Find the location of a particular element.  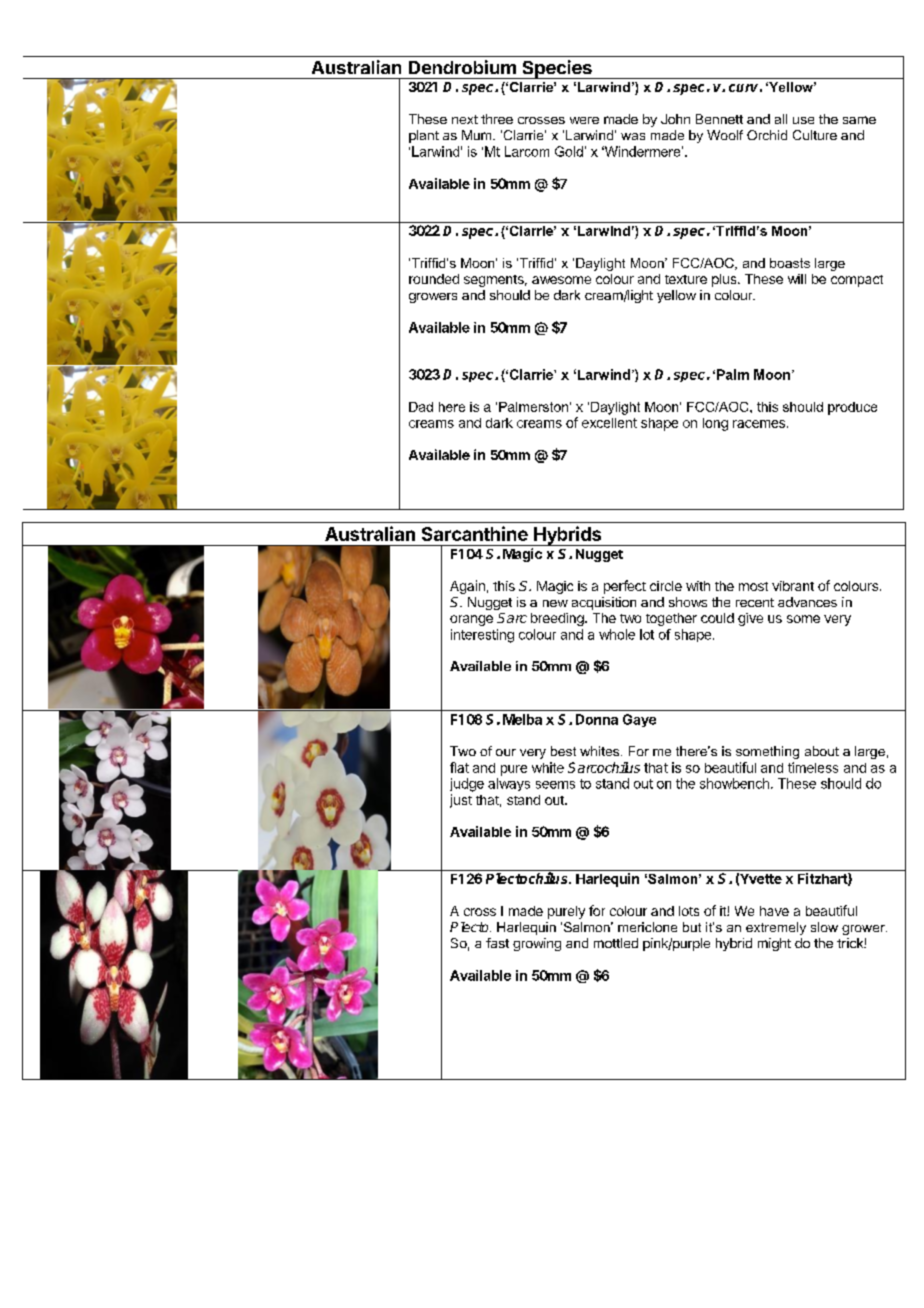

whole is located at coordinates (617, 634).
